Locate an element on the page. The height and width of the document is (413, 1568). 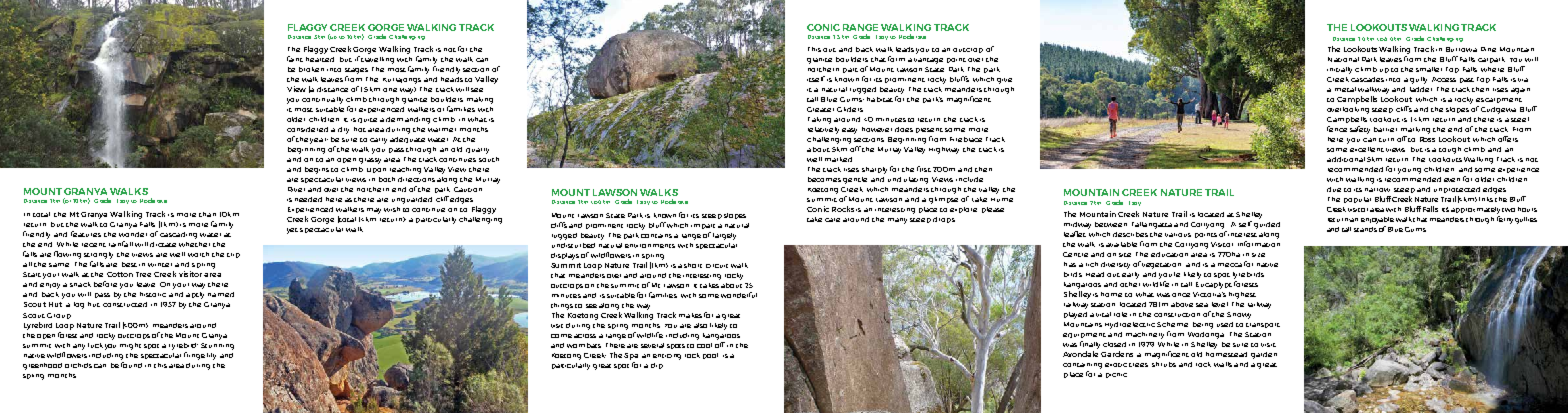
than is located at coordinates (207, 214).
